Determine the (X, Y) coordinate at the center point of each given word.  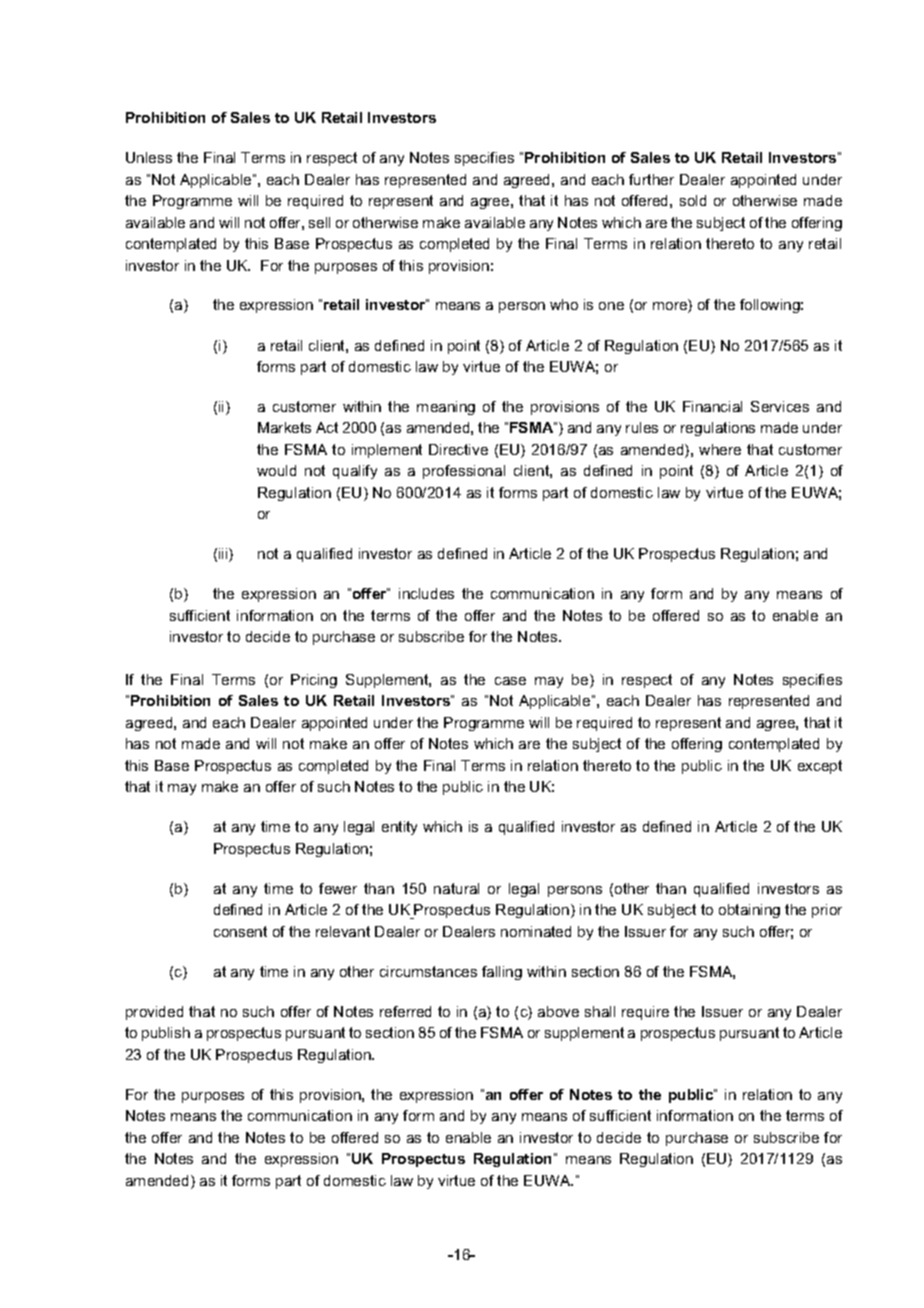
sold (693, 200)
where (720, 449)
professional (464, 472)
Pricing (314, 681)
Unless (149, 157)
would (276, 470)
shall (600, 1011)
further (651, 179)
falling (502, 973)
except (820, 767)
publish (166, 1034)
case (510, 681)
